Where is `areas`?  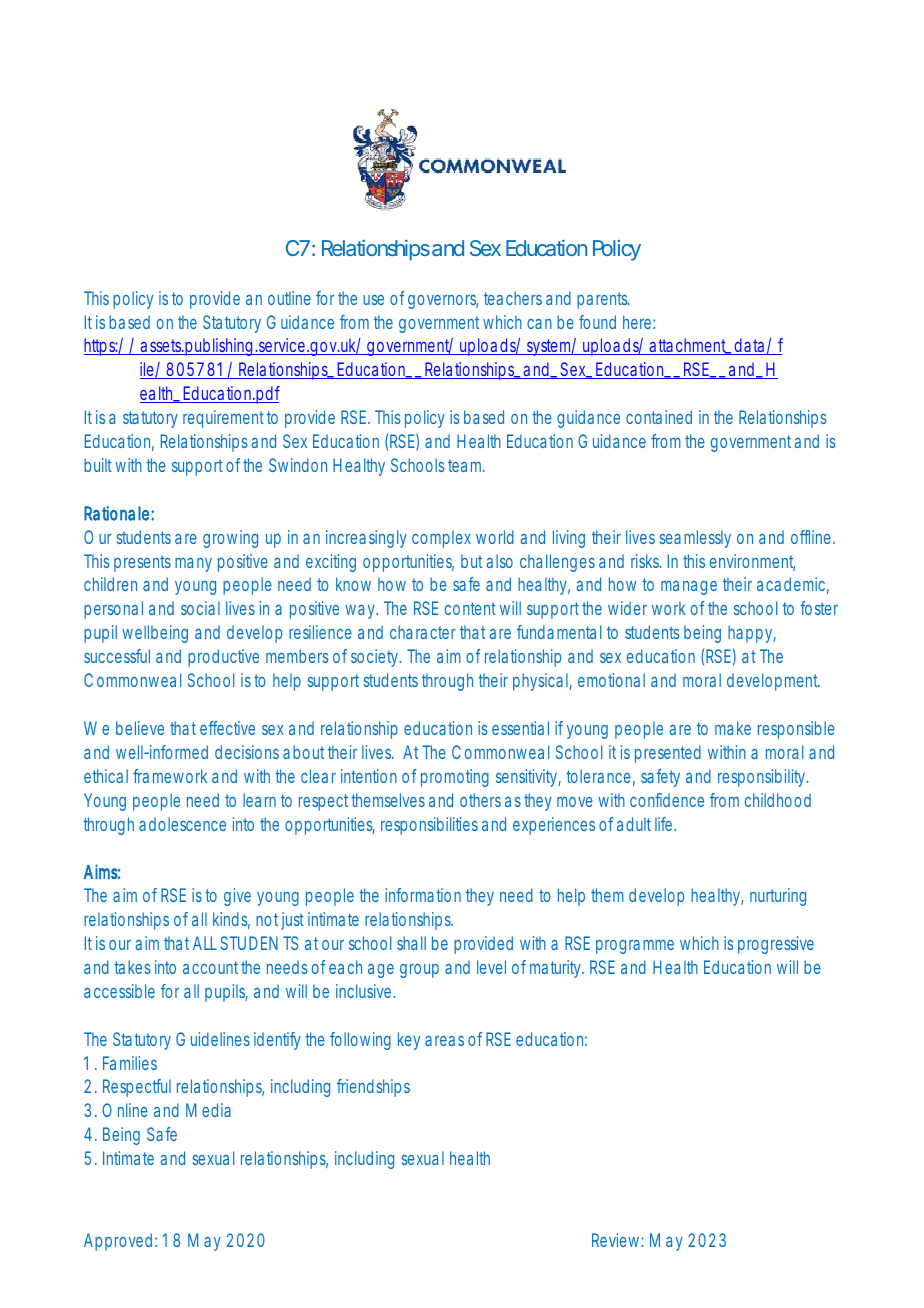 areas is located at coordinates (444, 1041).
